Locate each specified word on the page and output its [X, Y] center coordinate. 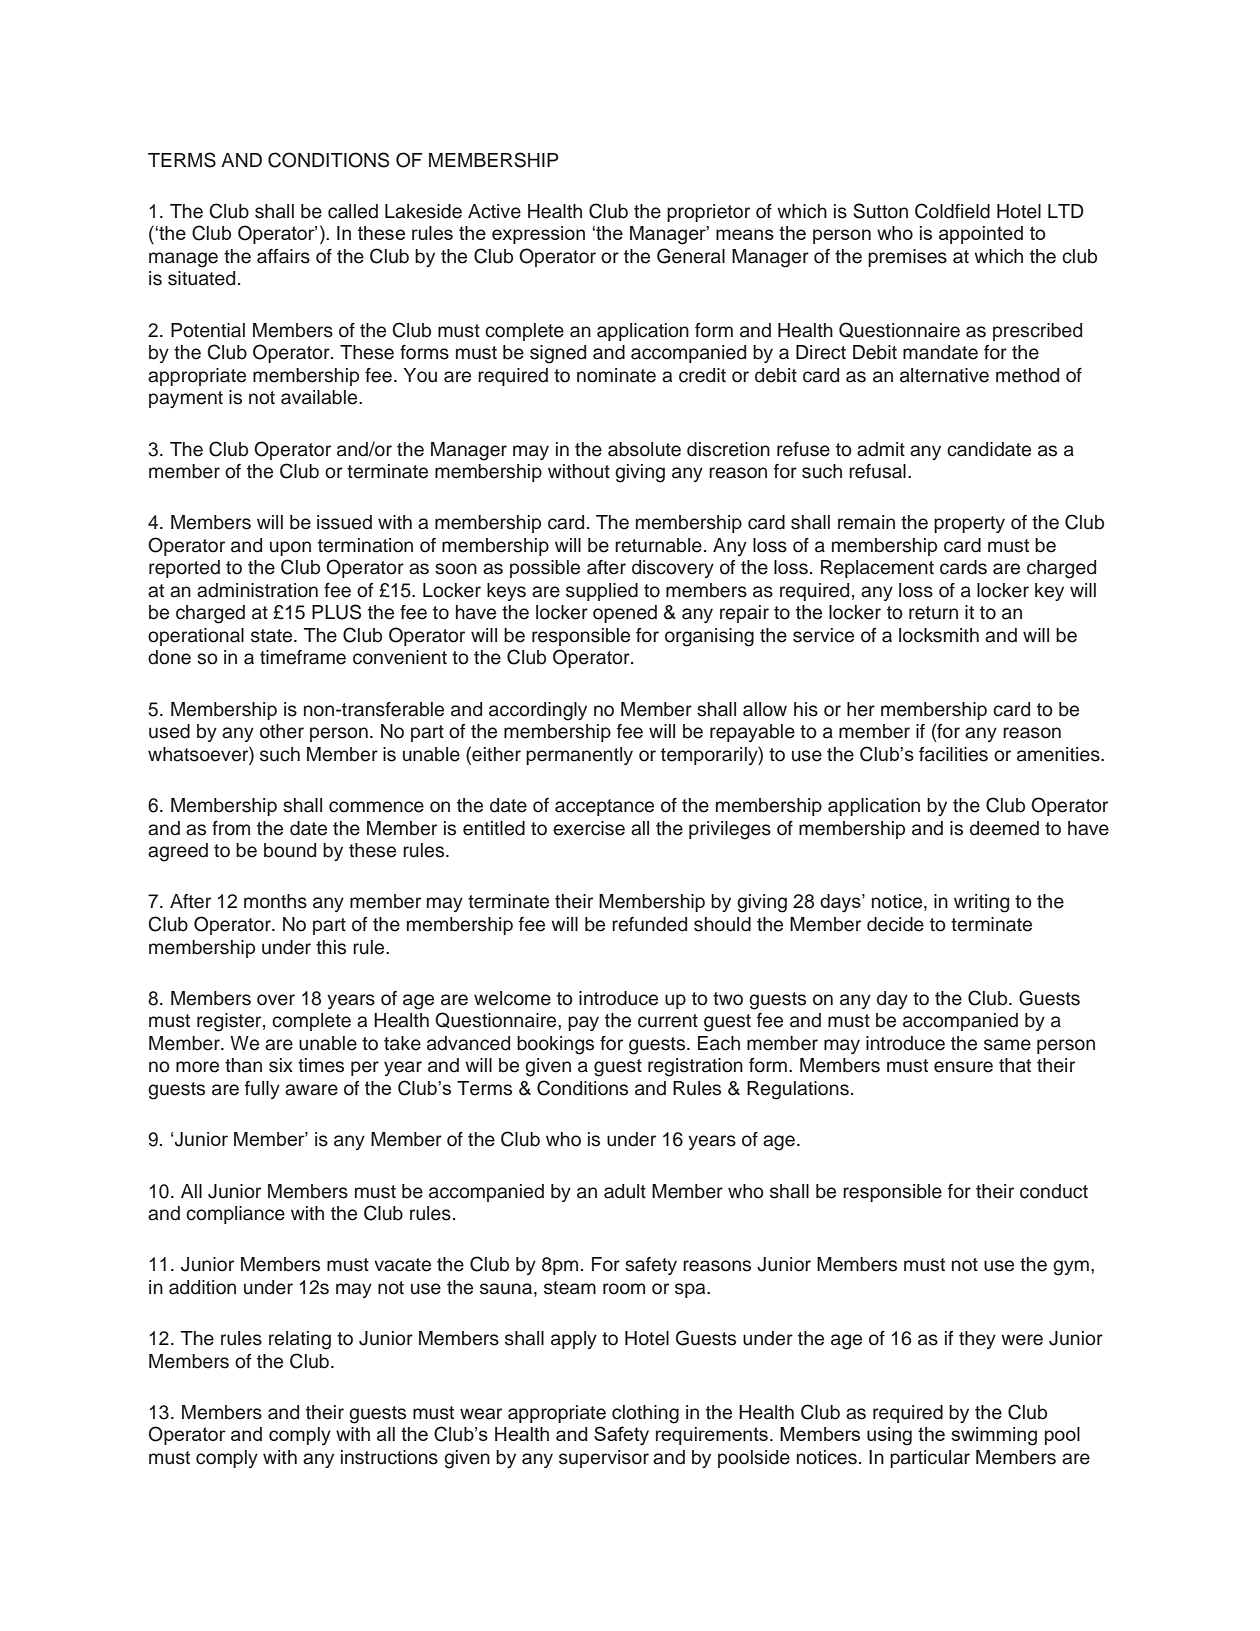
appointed [981, 235]
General [691, 256]
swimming [994, 1436]
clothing [645, 1414]
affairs [283, 256]
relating [300, 1340]
